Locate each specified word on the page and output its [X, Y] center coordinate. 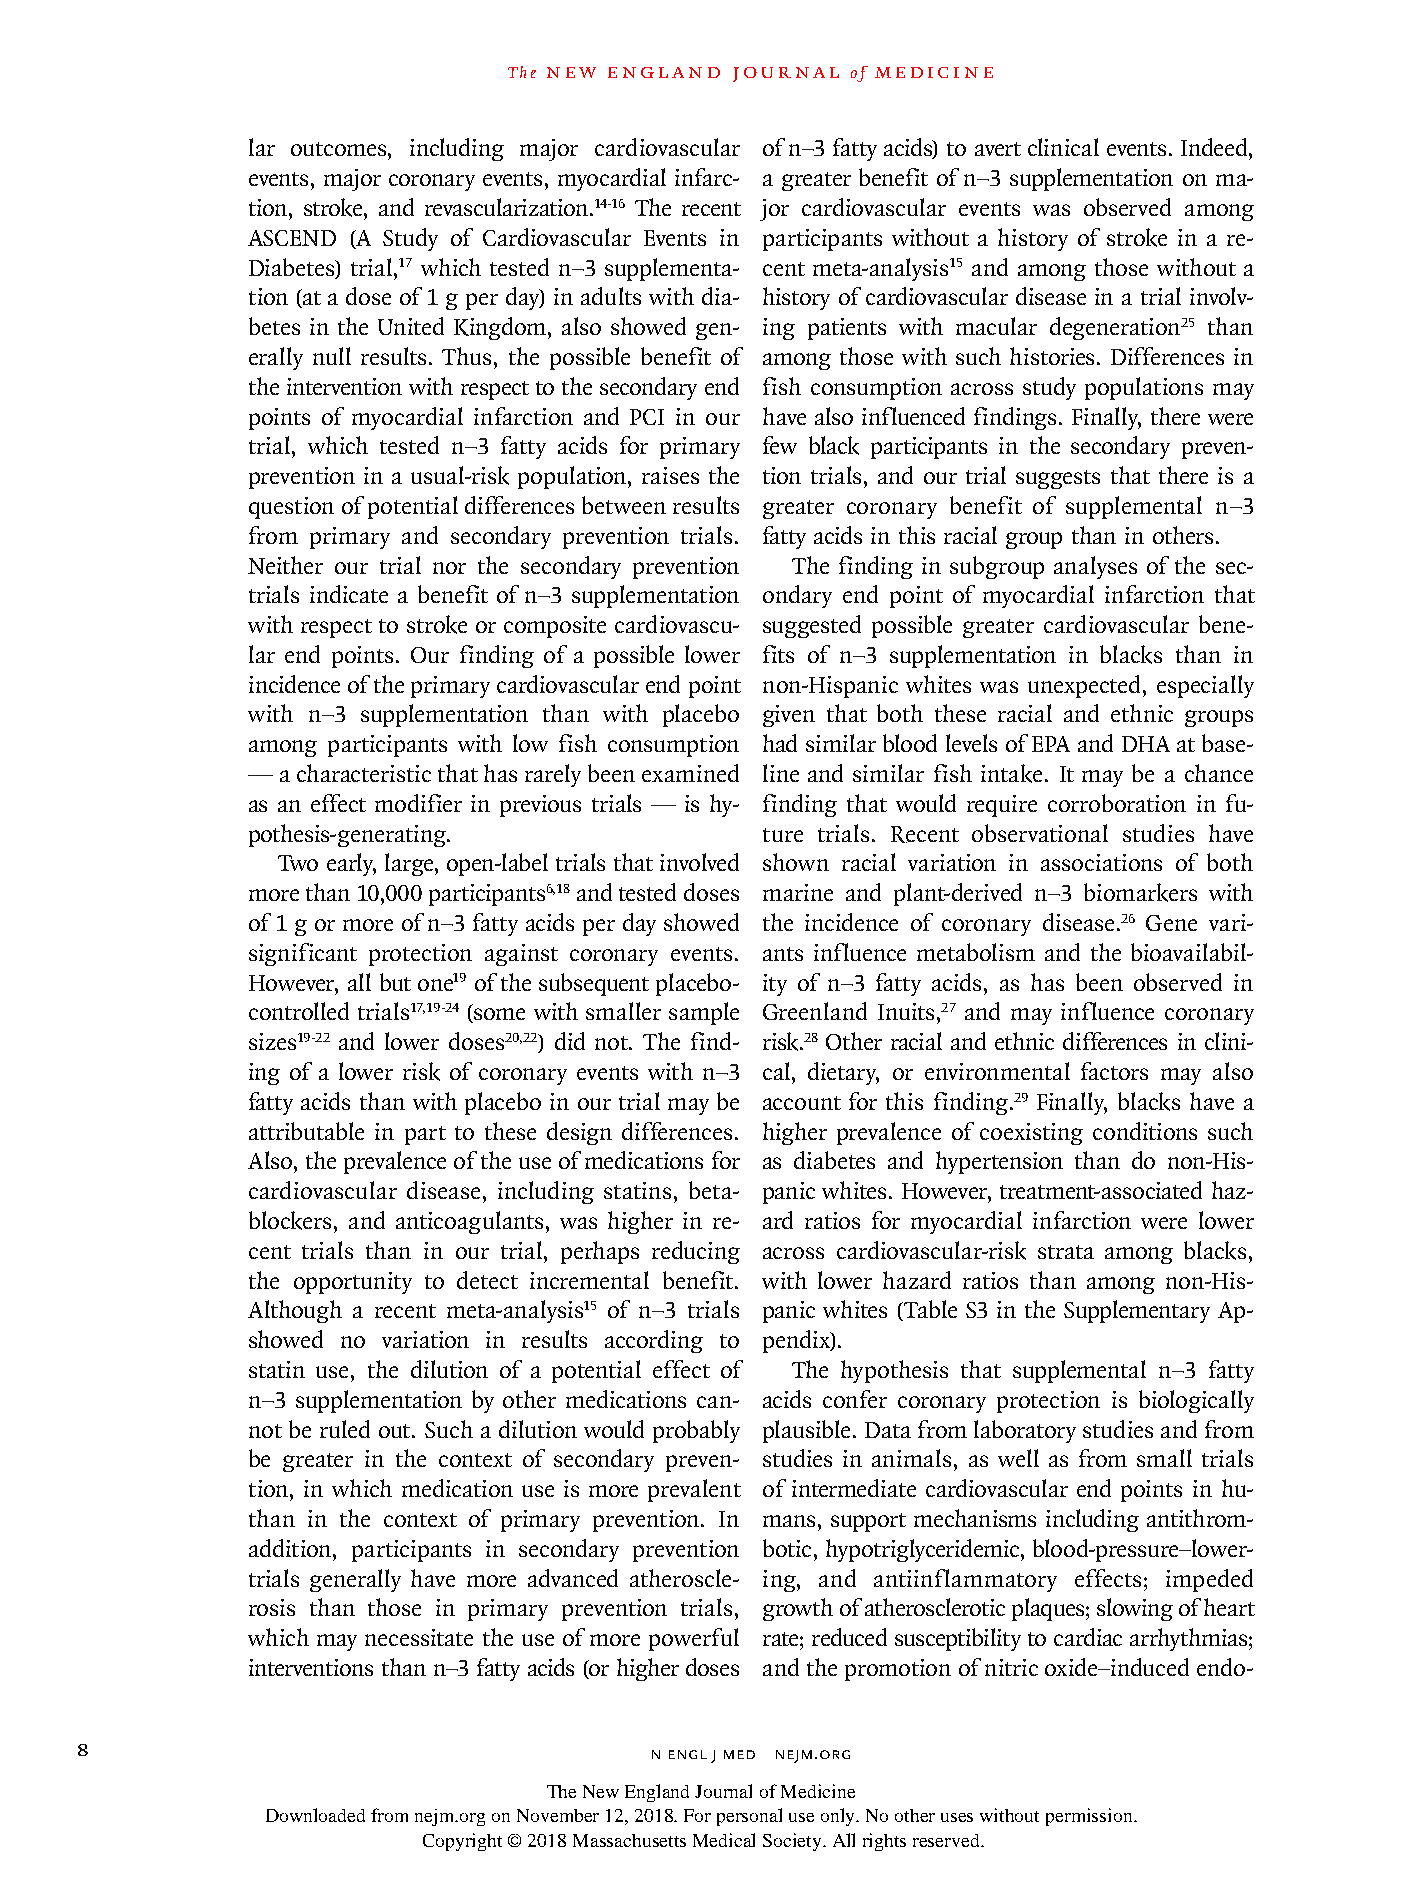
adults [611, 296]
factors [1114, 1071]
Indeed [1214, 147]
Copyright [462, 1842]
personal [749, 1817]
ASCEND [292, 238]
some [498, 1015]
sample [704, 1013]
